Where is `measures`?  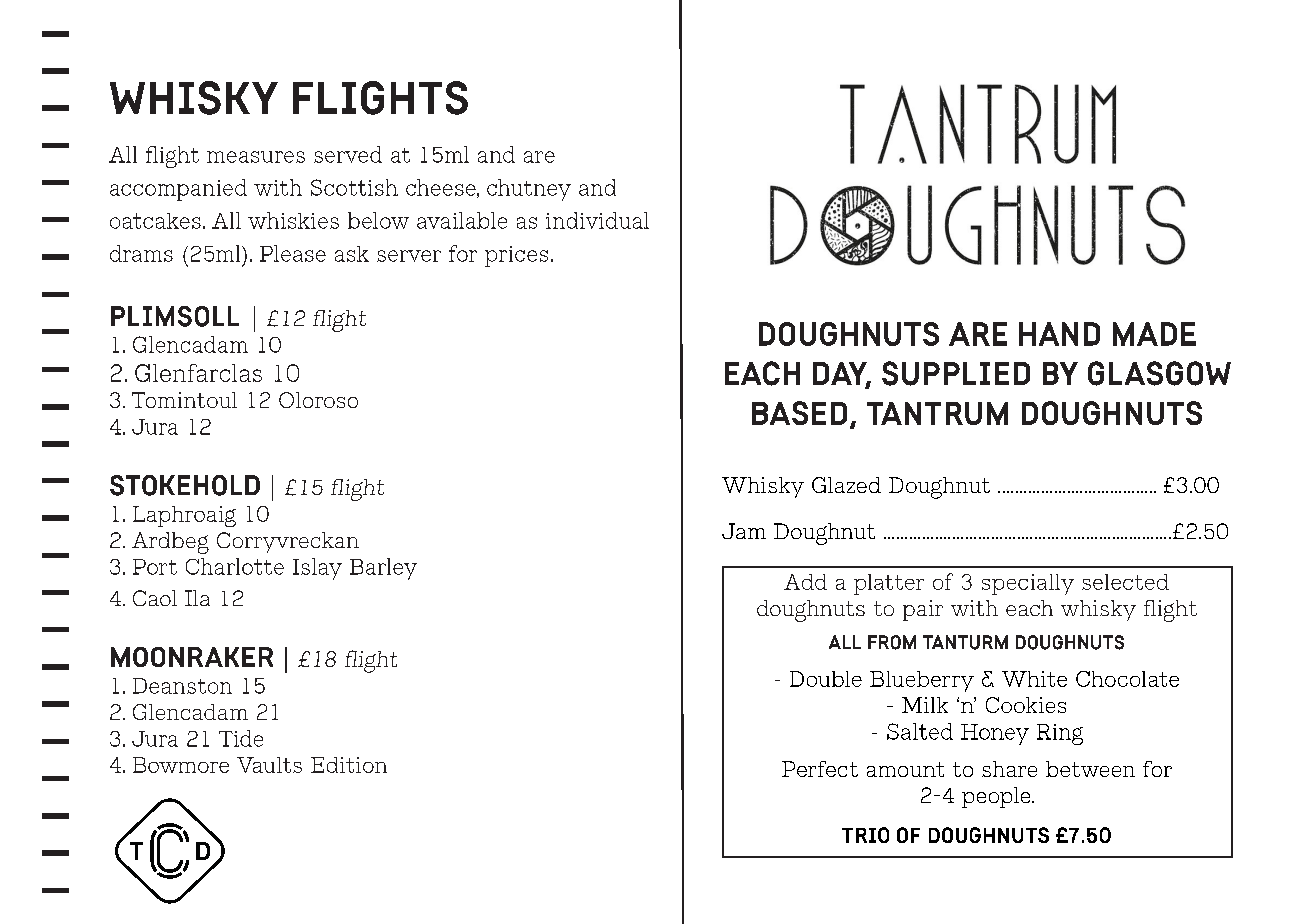
measures is located at coordinates (256, 157).
